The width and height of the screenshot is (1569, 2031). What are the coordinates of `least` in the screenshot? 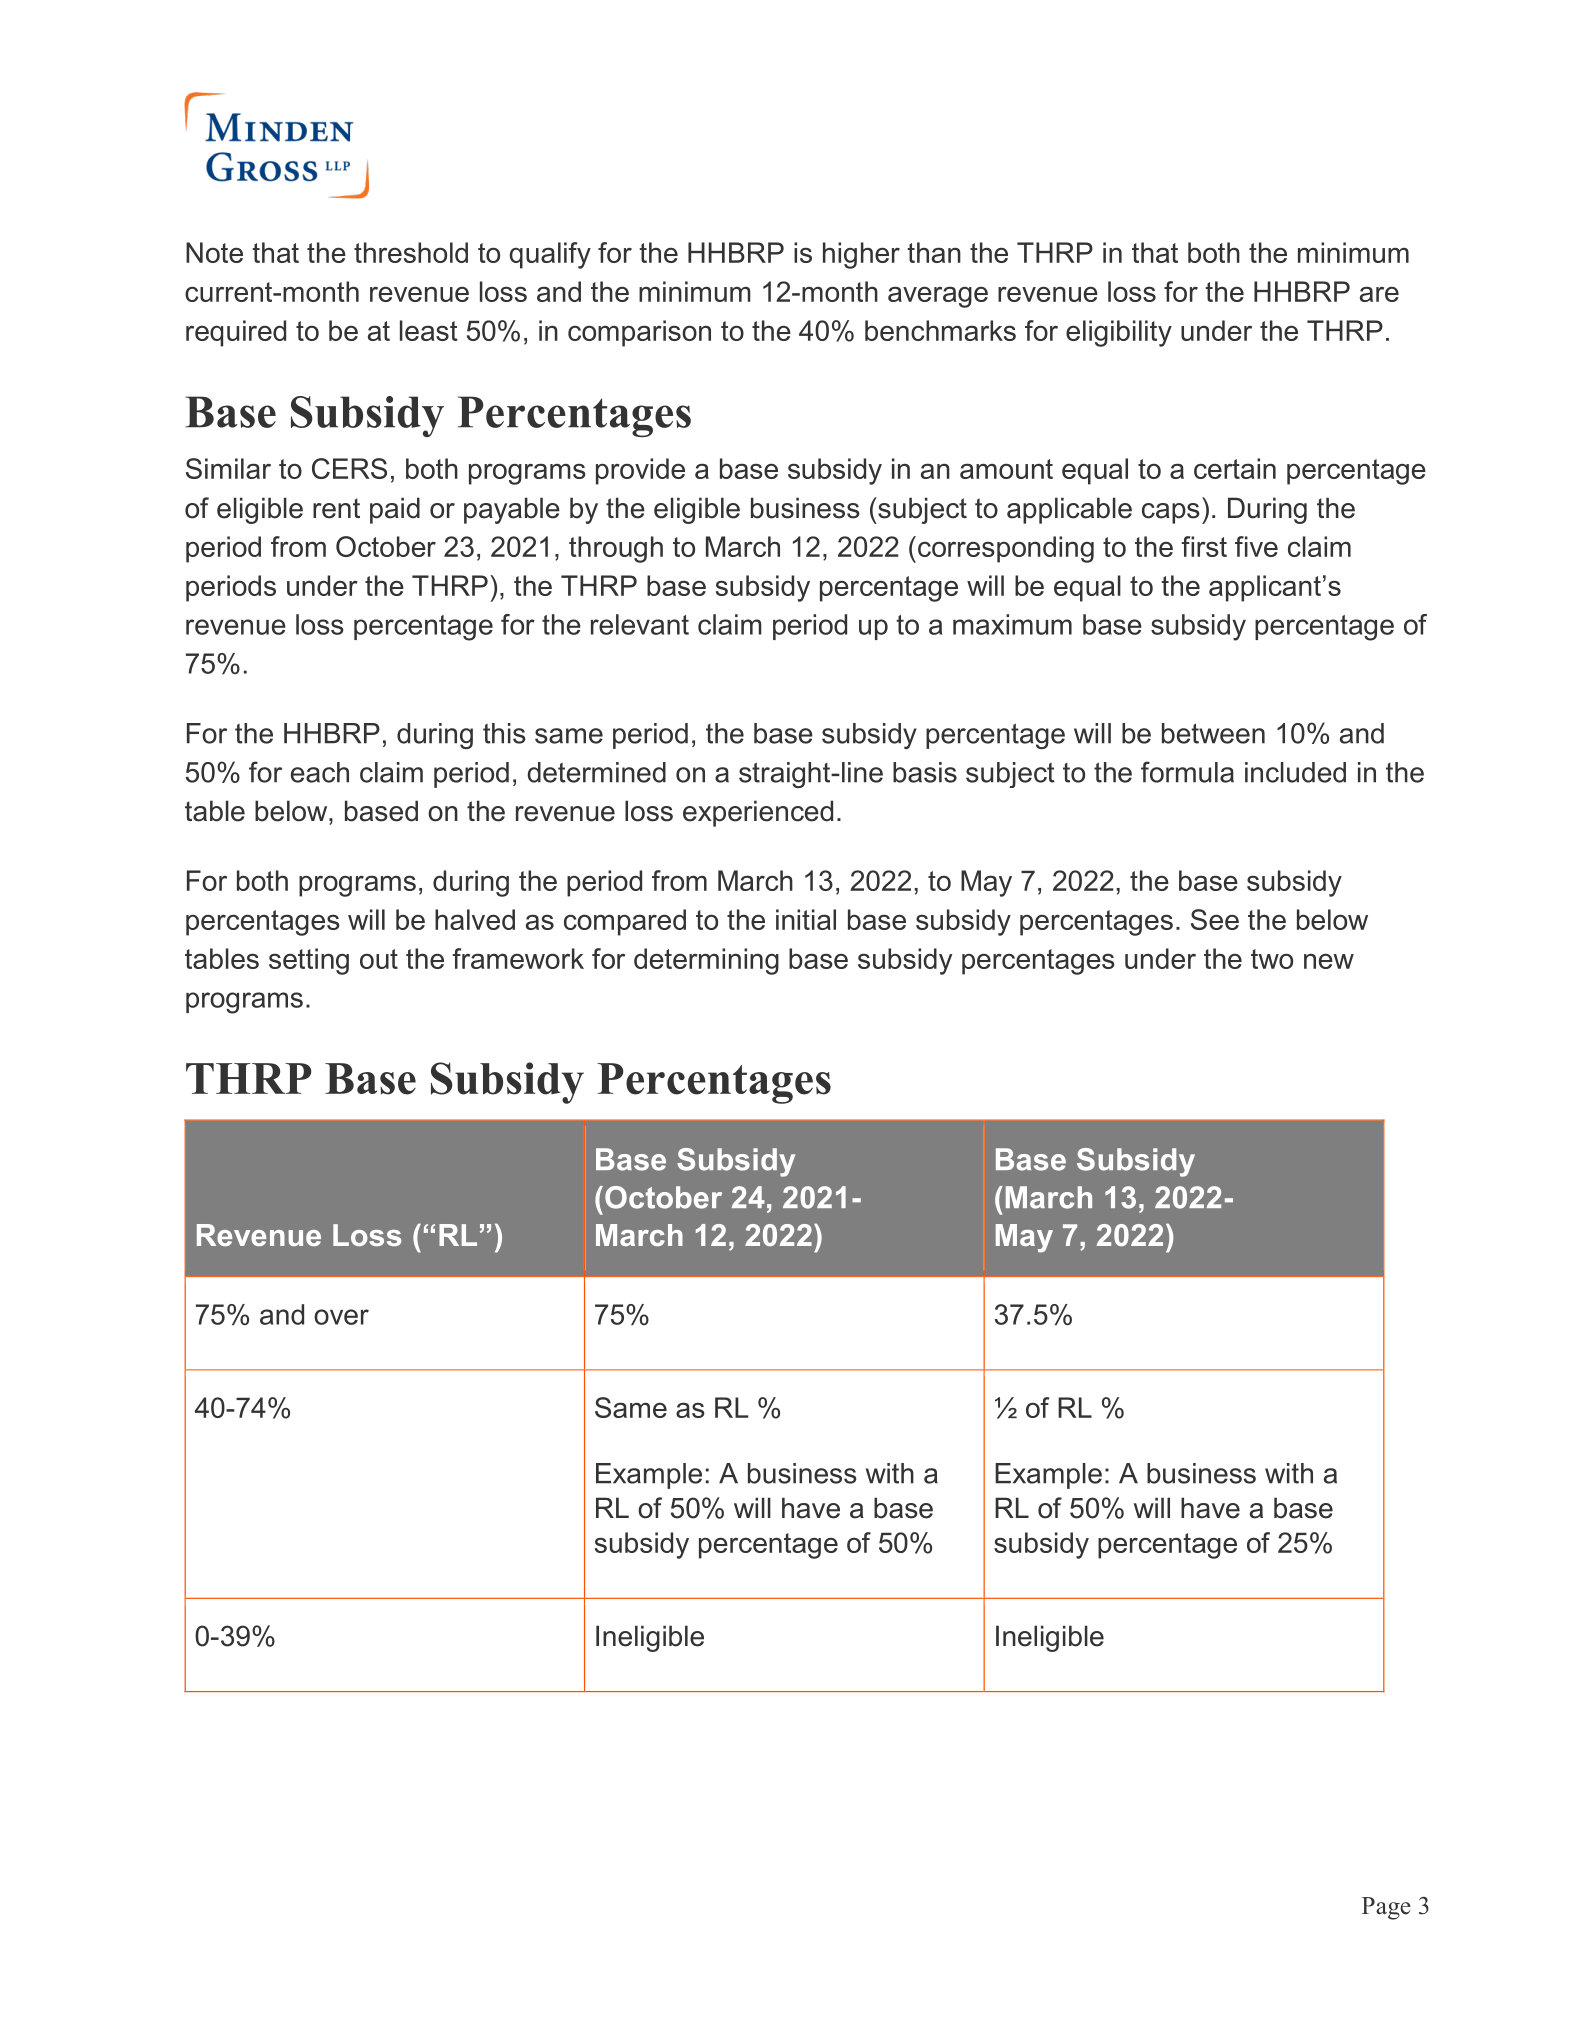 It's located at (429, 330).
